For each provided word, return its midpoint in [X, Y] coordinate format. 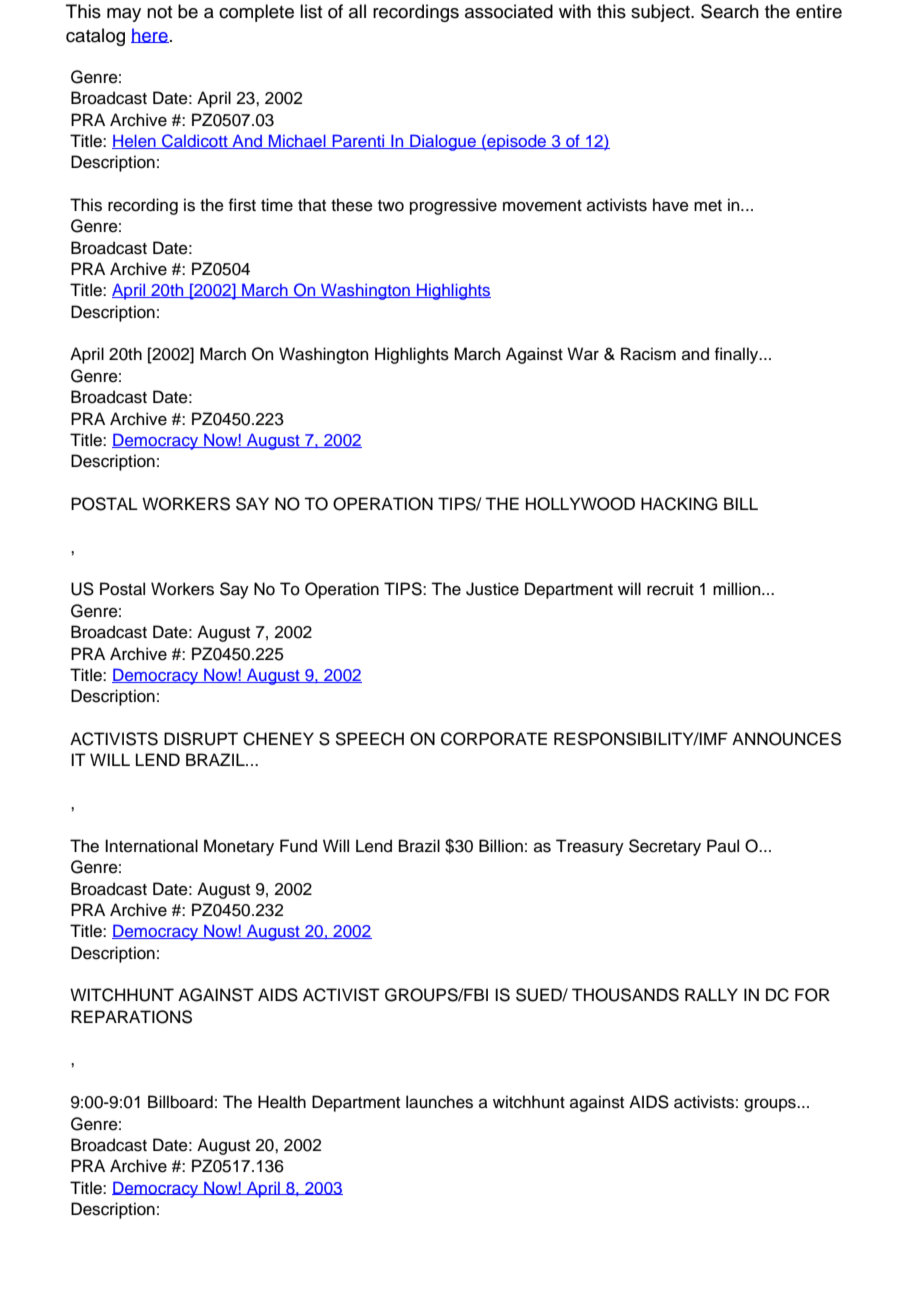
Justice [492, 589]
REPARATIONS [131, 1017]
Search [730, 11]
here [150, 35]
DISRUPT [201, 739]
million [738, 589]
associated [509, 11]
